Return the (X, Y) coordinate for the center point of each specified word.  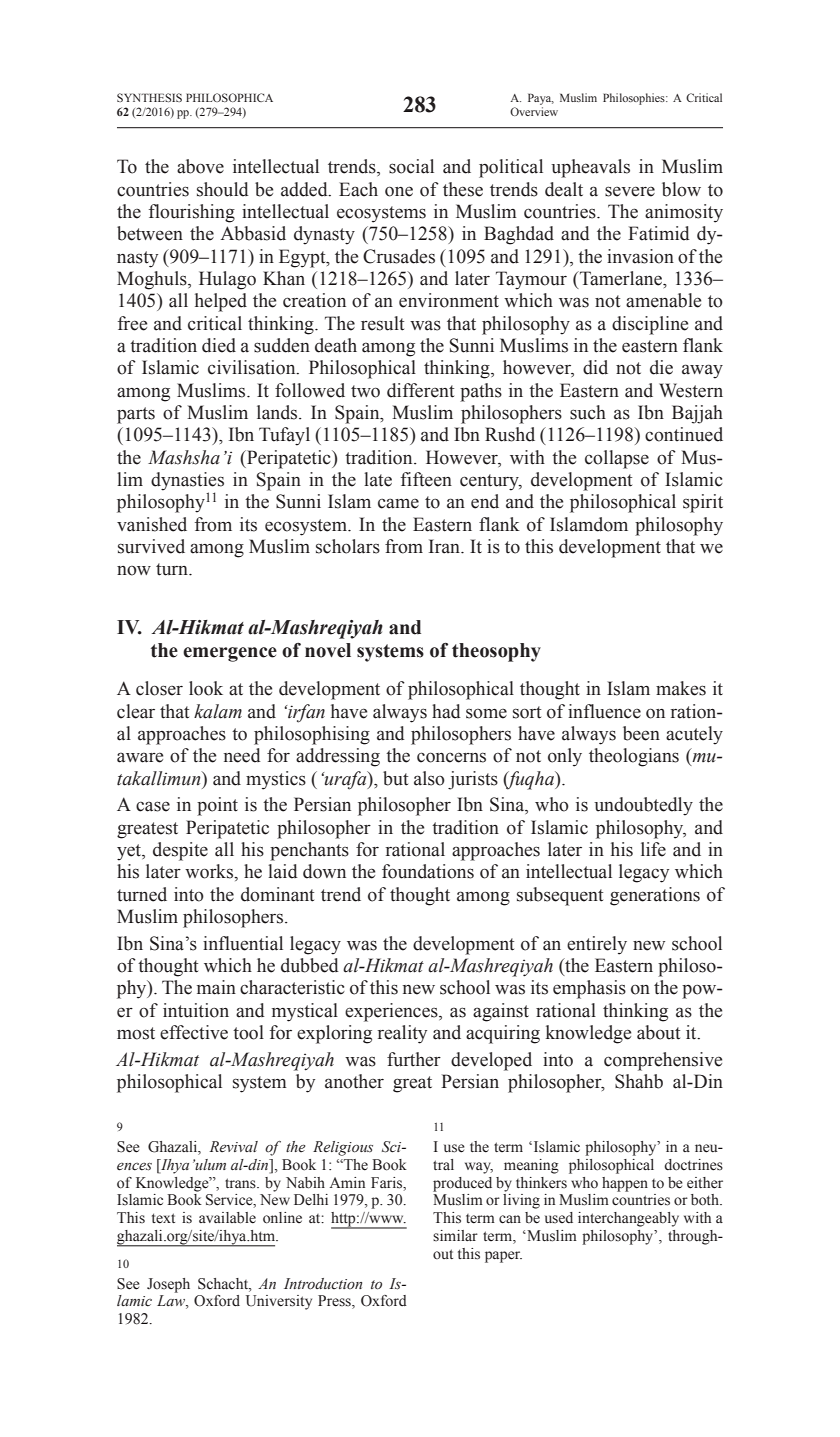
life (653, 849)
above (200, 166)
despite (180, 851)
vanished (152, 524)
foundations (428, 871)
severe (630, 191)
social (411, 166)
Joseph (168, 1285)
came (398, 503)
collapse (617, 459)
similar (455, 1236)
